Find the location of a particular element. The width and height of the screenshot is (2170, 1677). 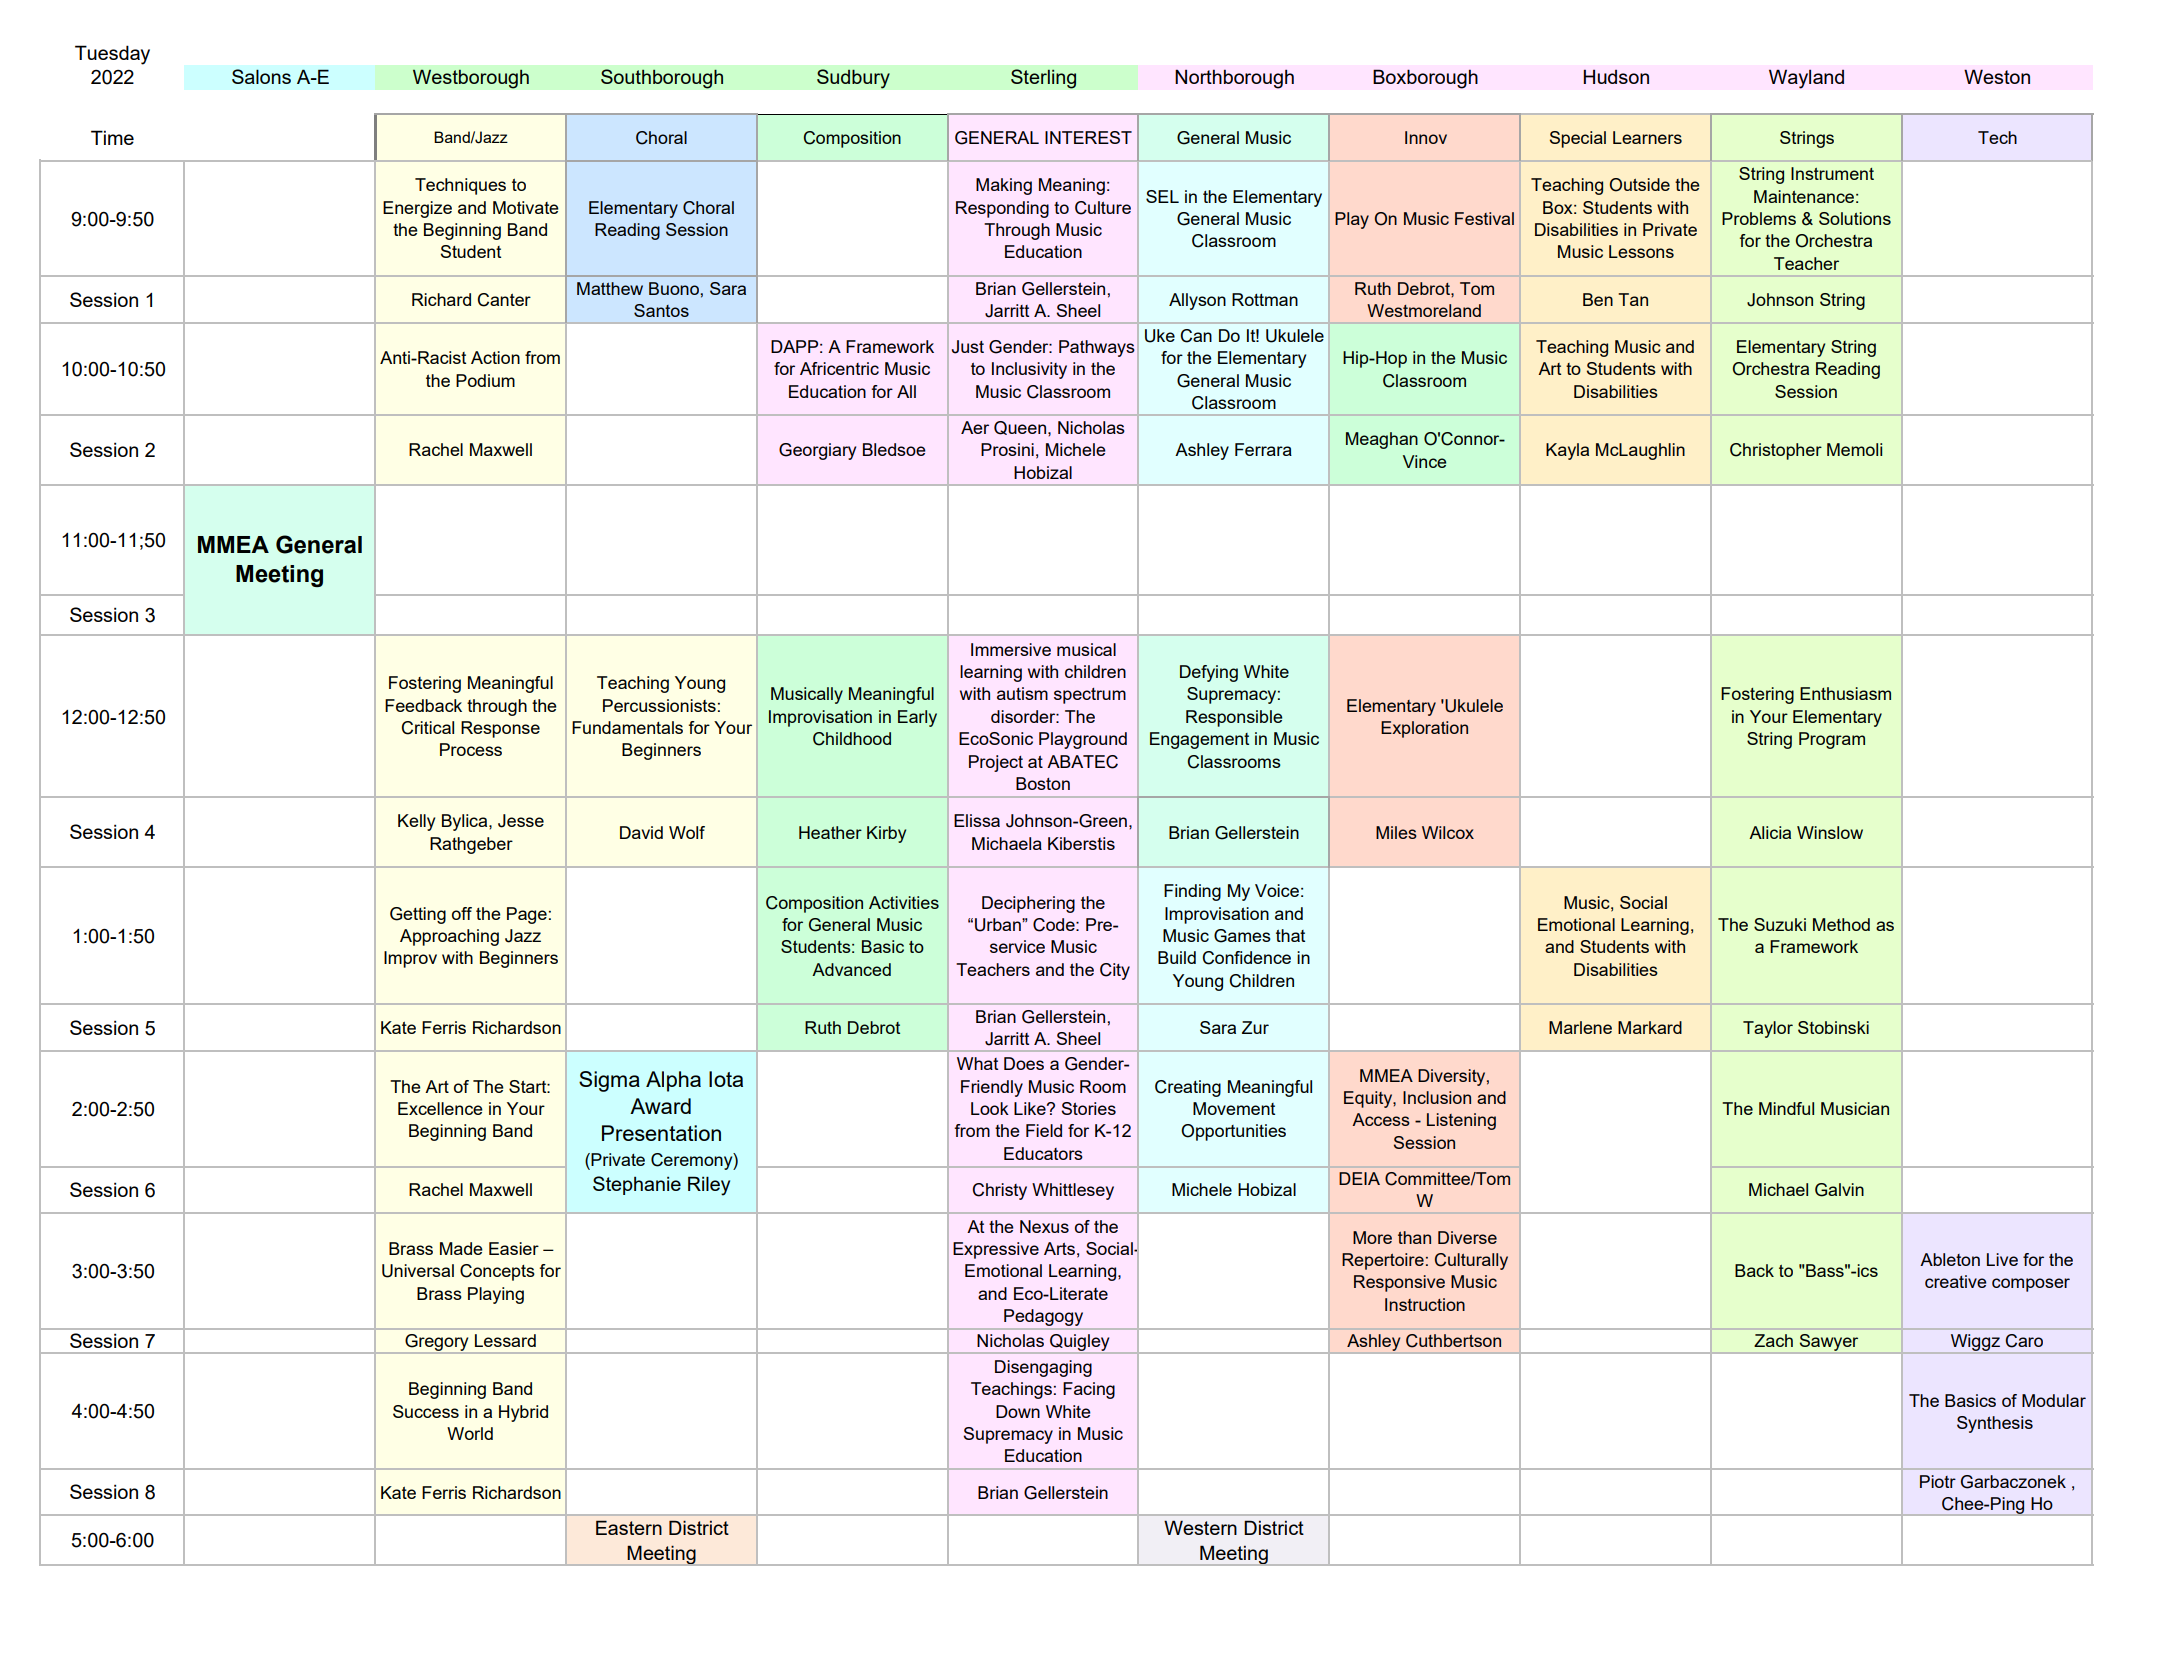

Critical is located at coordinates (428, 728).
